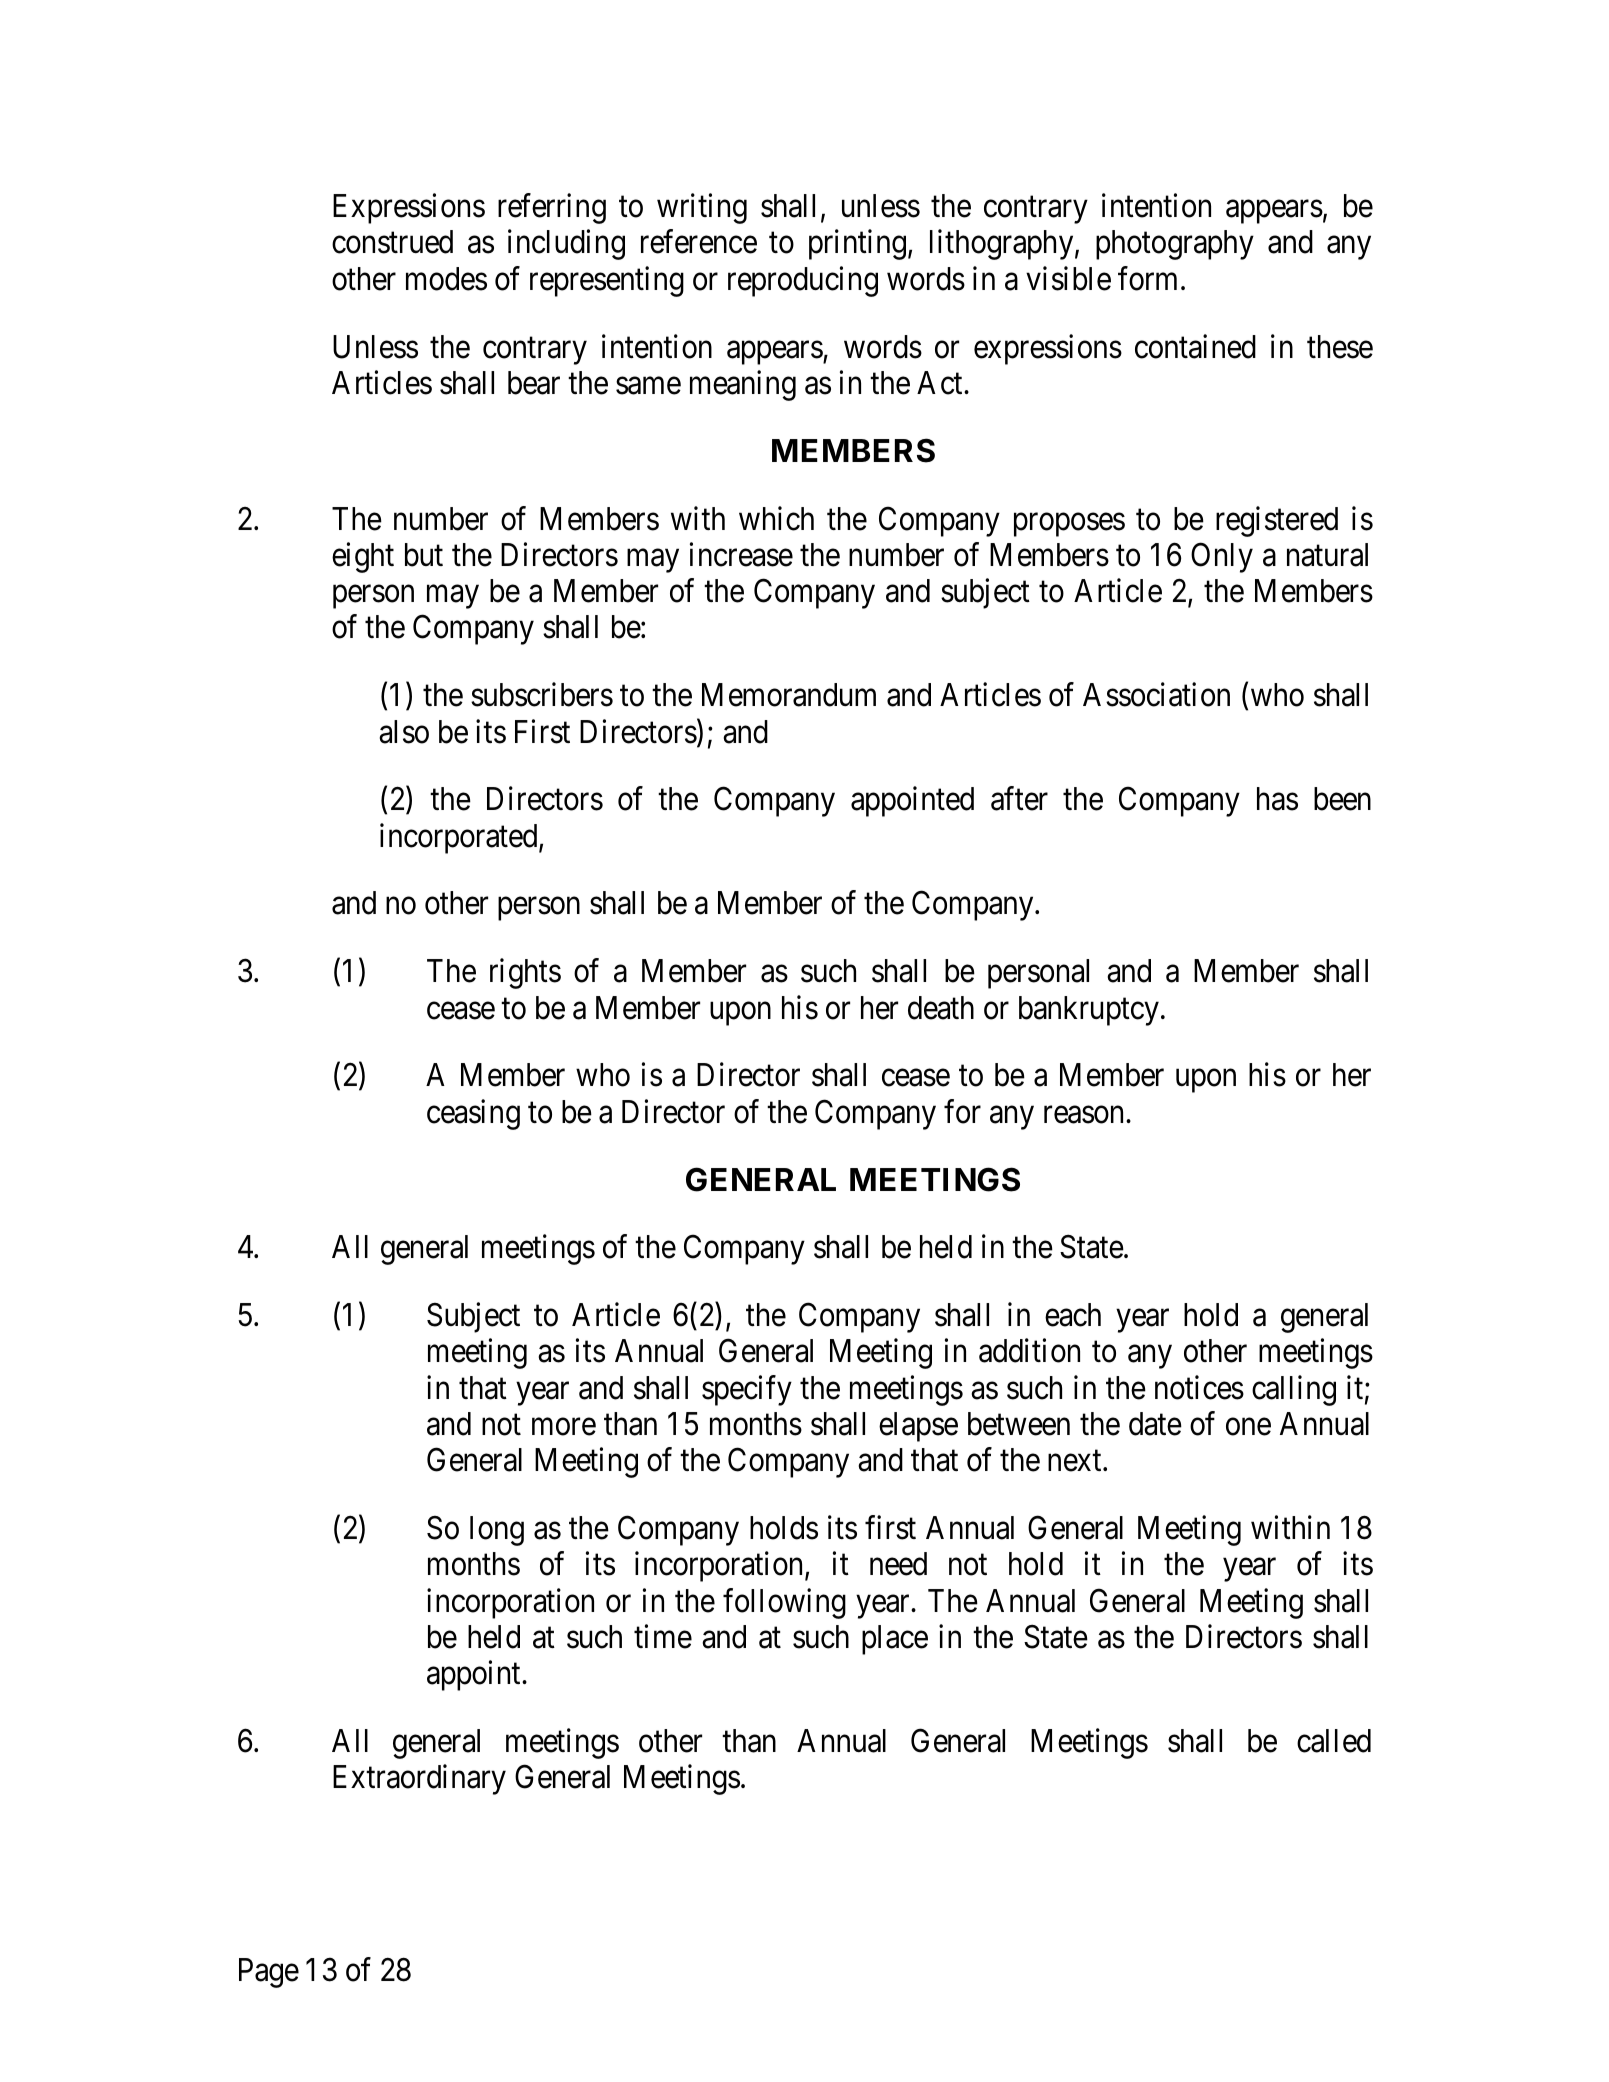 This document has height=2082, width=1609. Describe the element at coordinates (741, 554) in the document. I see `increase` at that location.
